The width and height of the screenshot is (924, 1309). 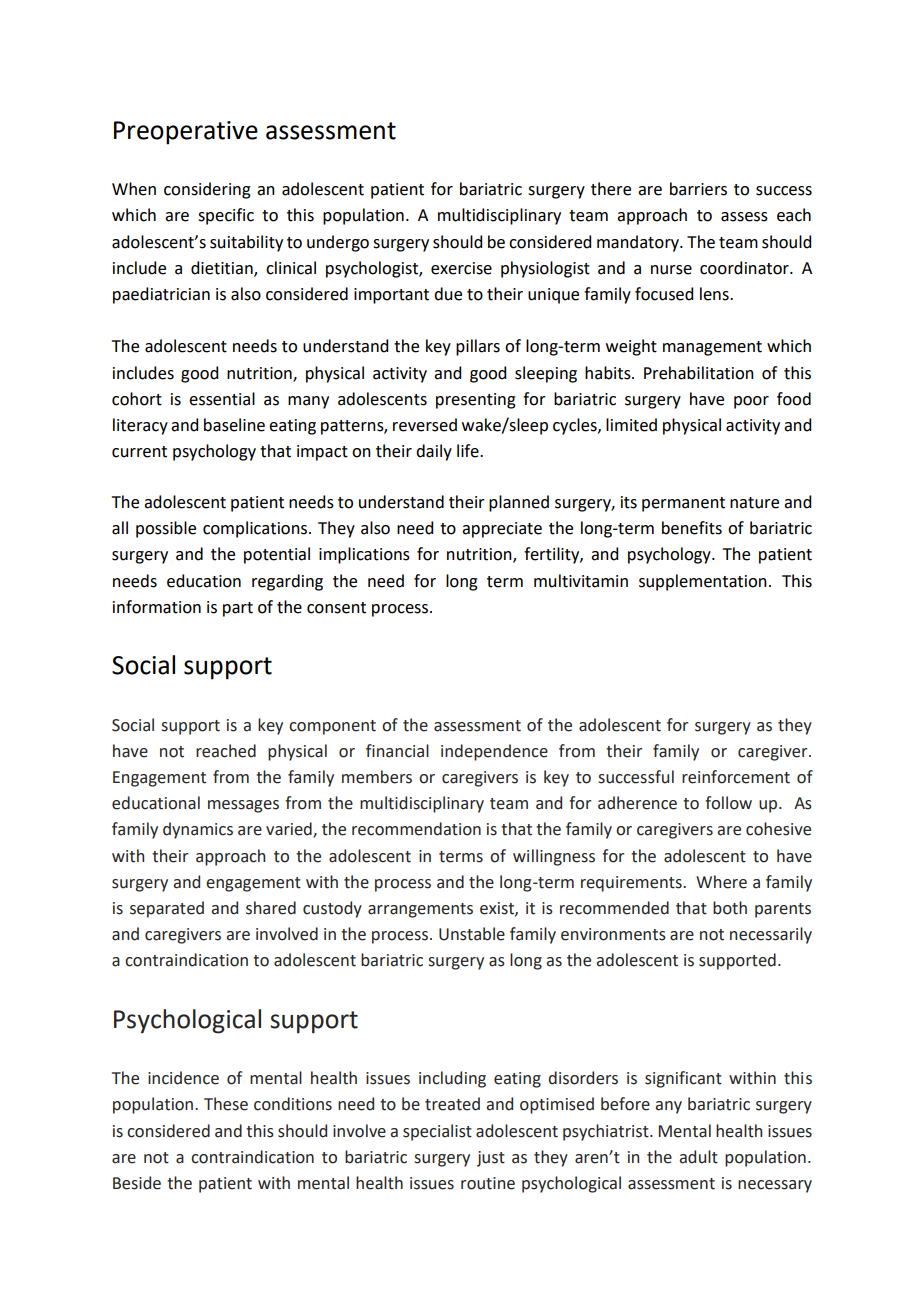 I want to click on part, so click(x=238, y=609).
